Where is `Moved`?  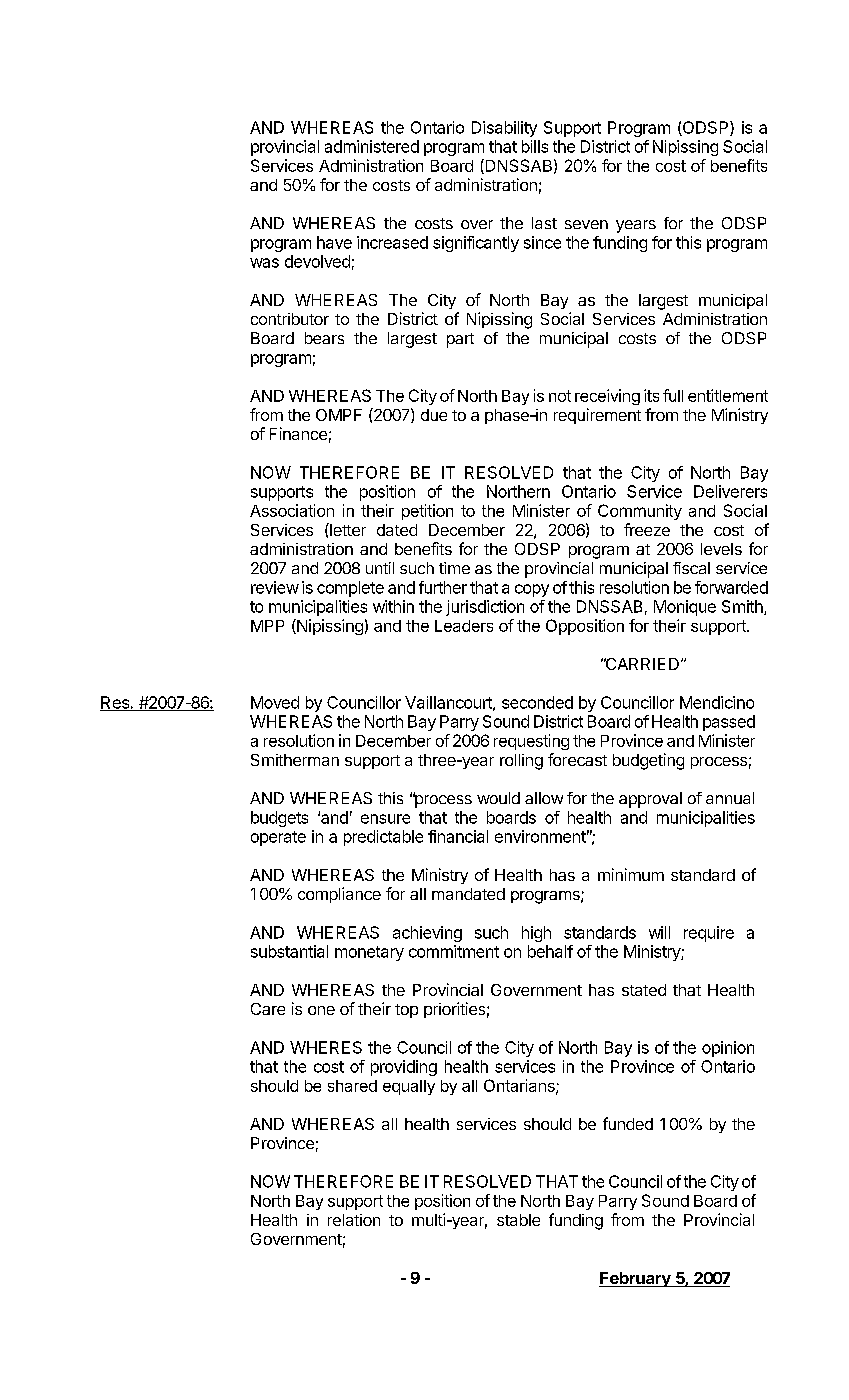
Moved is located at coordinates (275, 702).
